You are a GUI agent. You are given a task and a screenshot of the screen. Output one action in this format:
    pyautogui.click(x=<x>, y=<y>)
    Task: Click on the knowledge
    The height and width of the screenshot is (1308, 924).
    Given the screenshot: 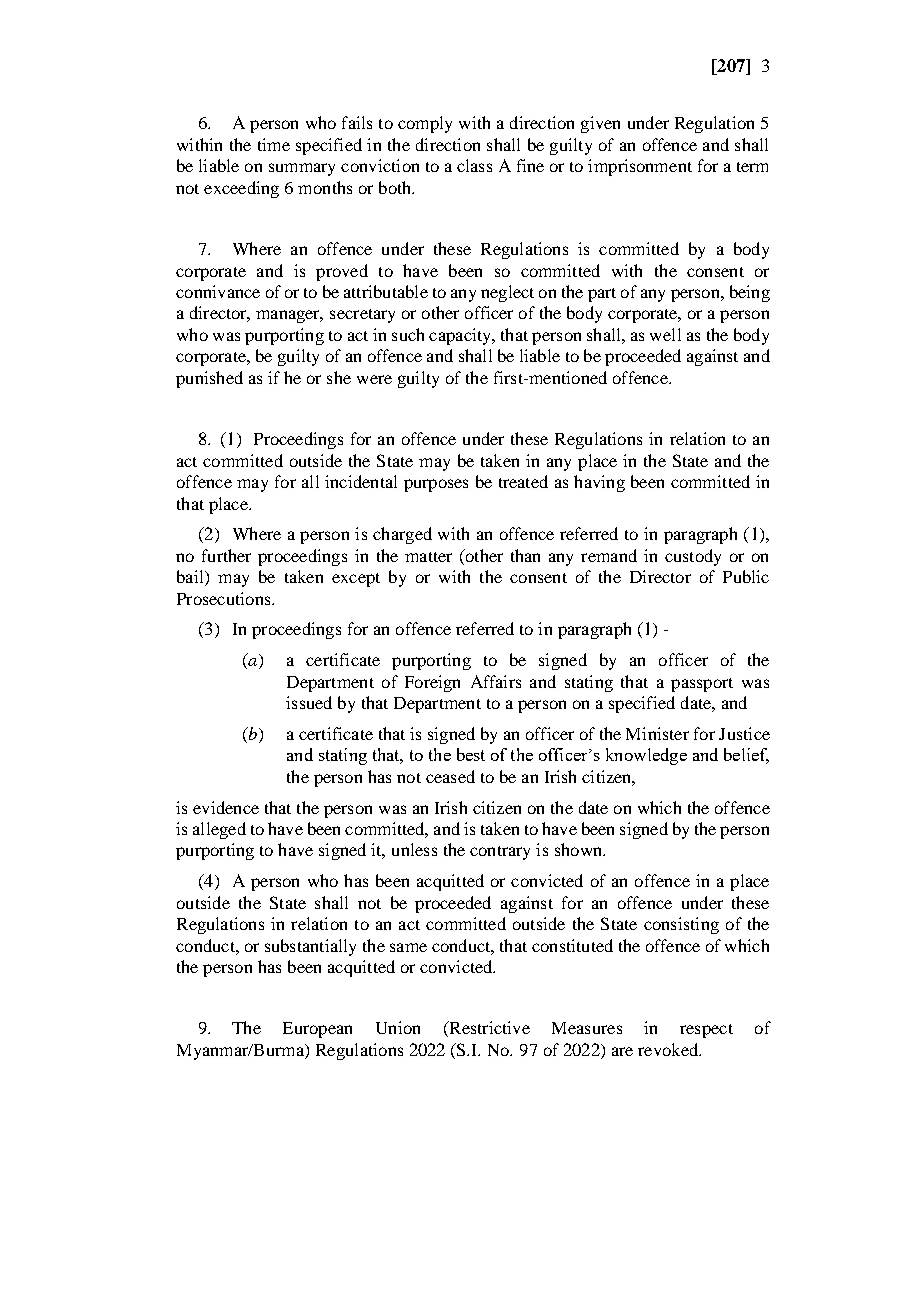 What is the action you would take?
    pyautogui.click(x=646, y=756)
